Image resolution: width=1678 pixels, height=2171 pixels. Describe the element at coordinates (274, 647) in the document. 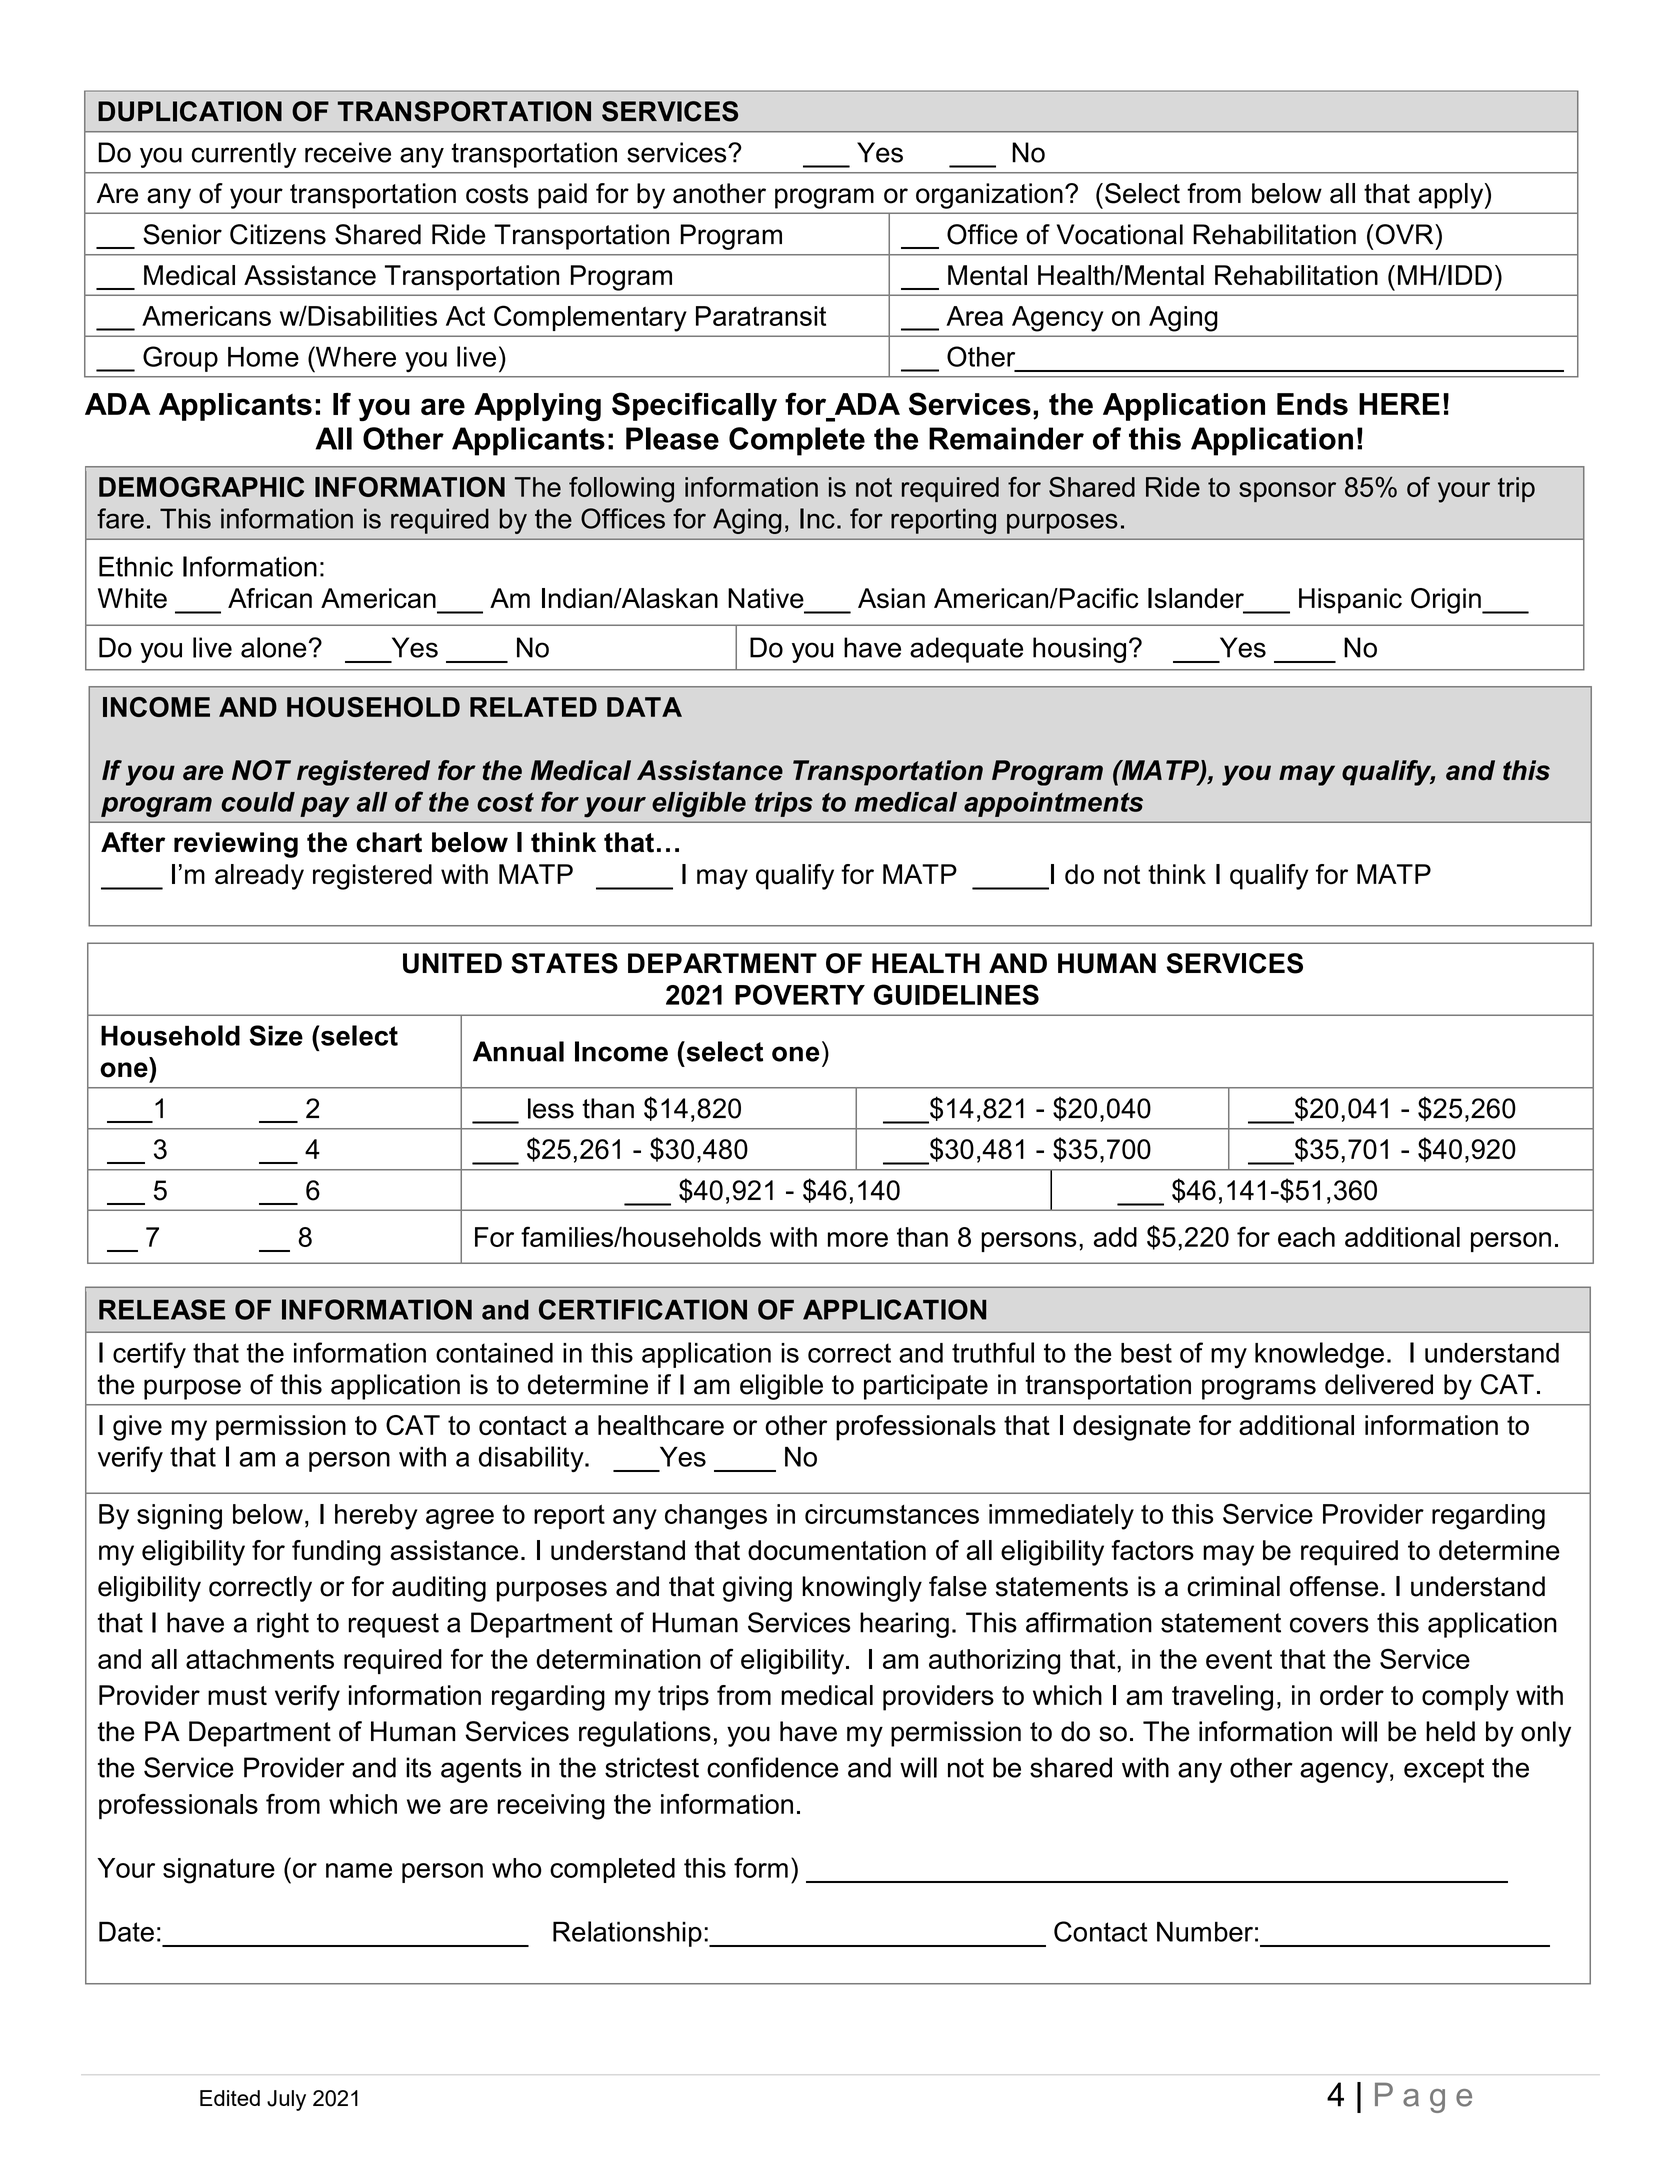

I see `alone` at that location.
